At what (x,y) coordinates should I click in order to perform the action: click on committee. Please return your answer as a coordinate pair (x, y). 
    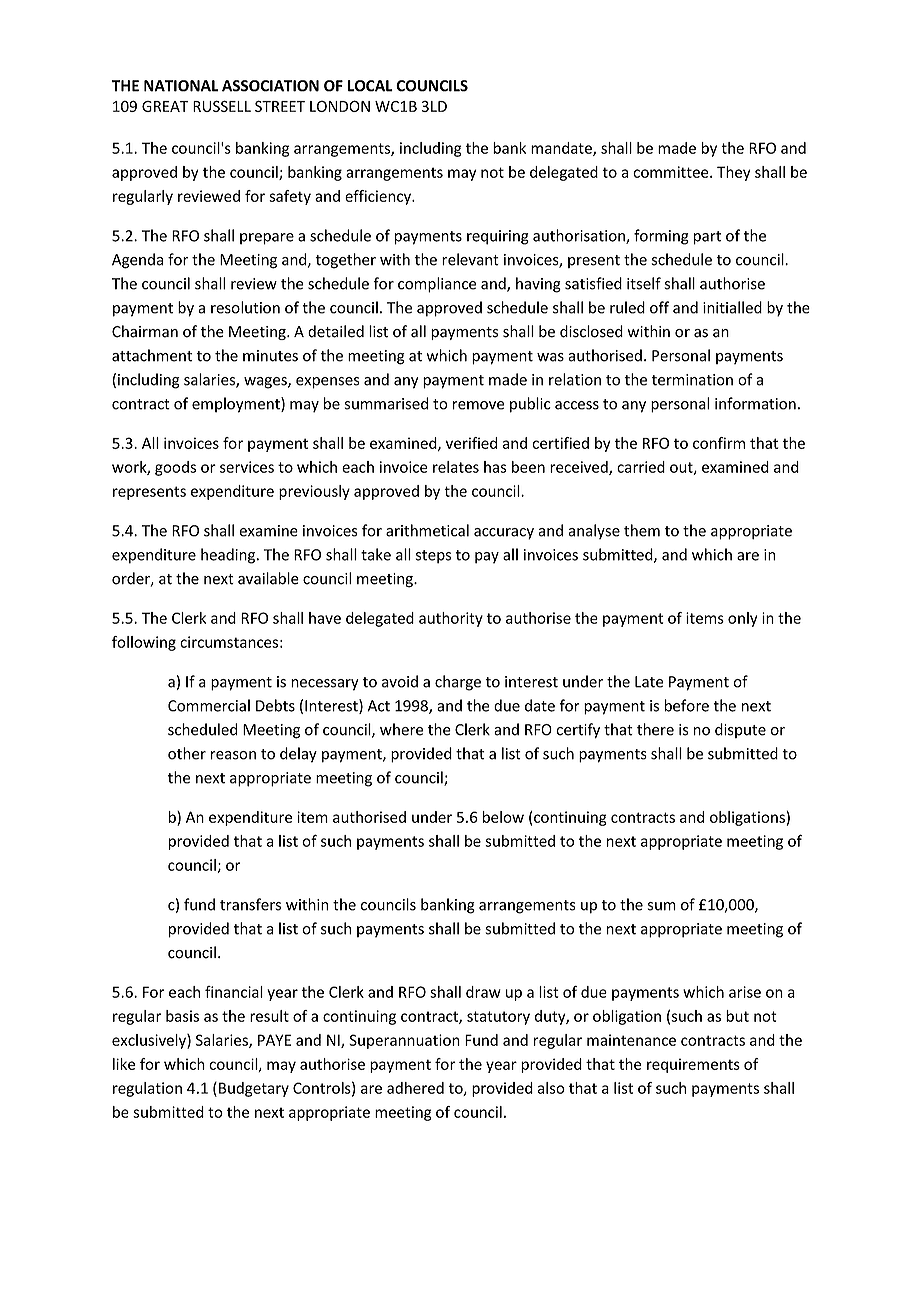
    Looking at the image, I should click on (672, 172).
